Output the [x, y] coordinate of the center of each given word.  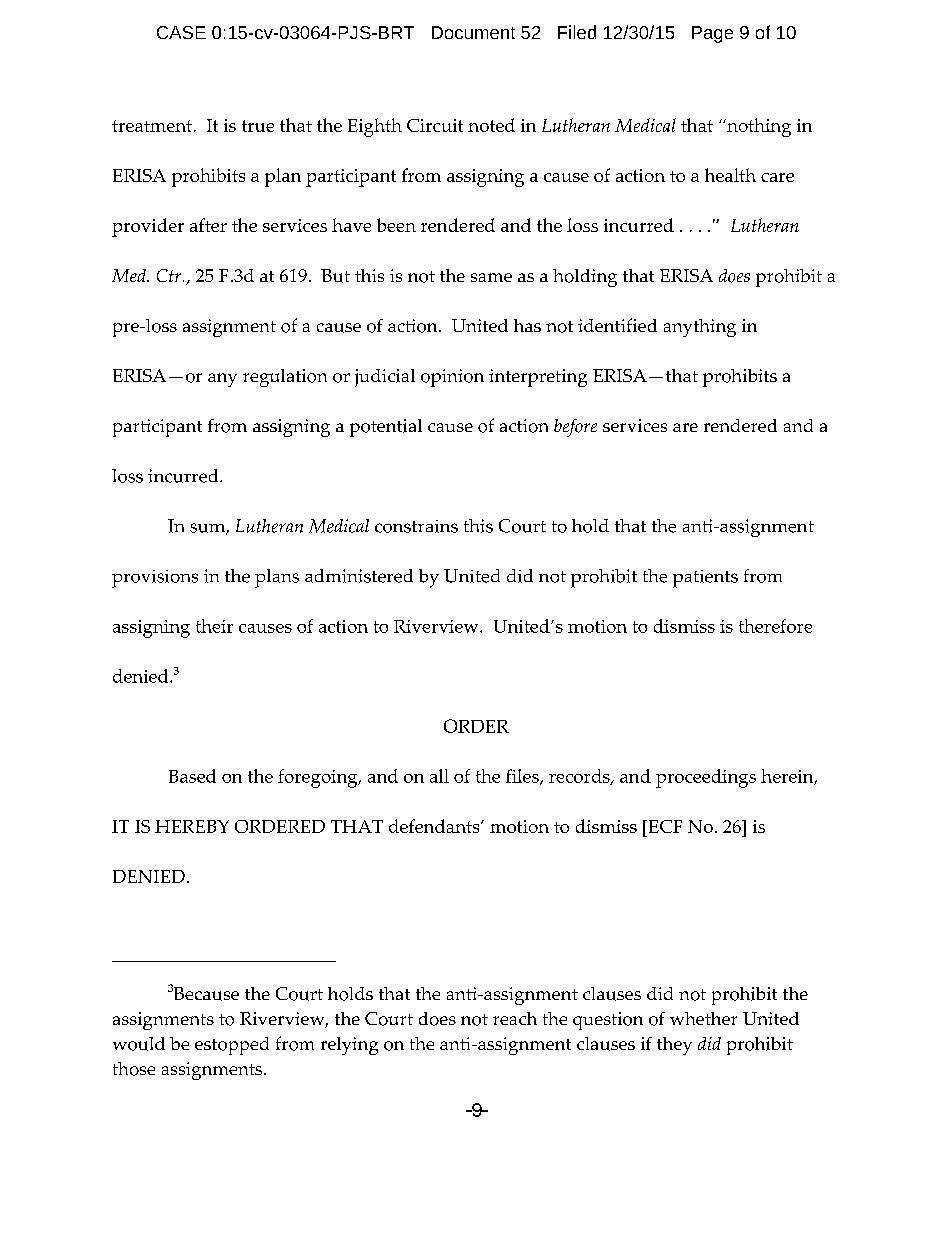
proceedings [706, 778]
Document [473, 32]
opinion [452, 378]
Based [192, 776]
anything [700, 328]
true [258, 126]
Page [712, 34]
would [139, 1044]
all [439, 776]
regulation [285, 378]
